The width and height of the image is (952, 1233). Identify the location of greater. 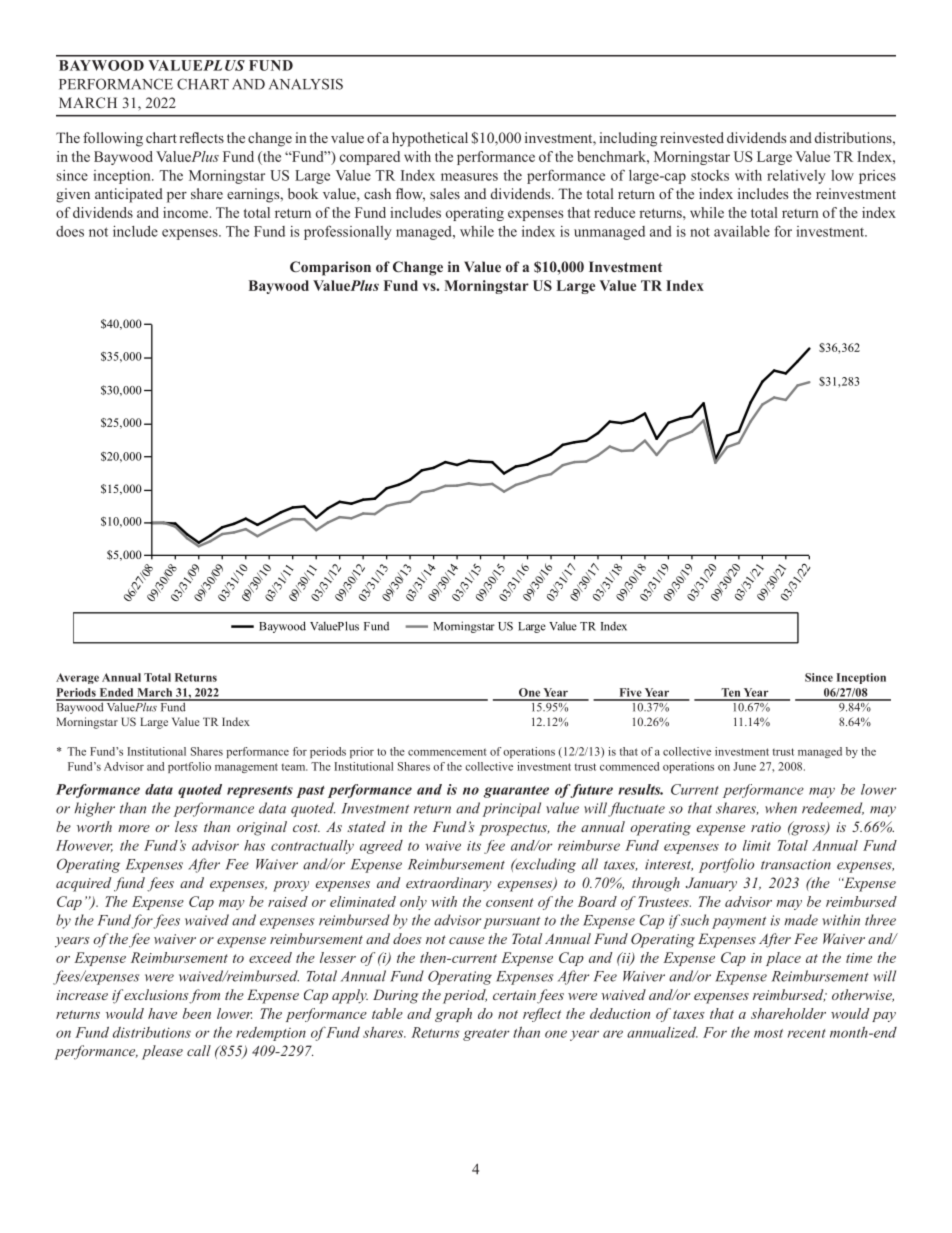
(486, 1035).
